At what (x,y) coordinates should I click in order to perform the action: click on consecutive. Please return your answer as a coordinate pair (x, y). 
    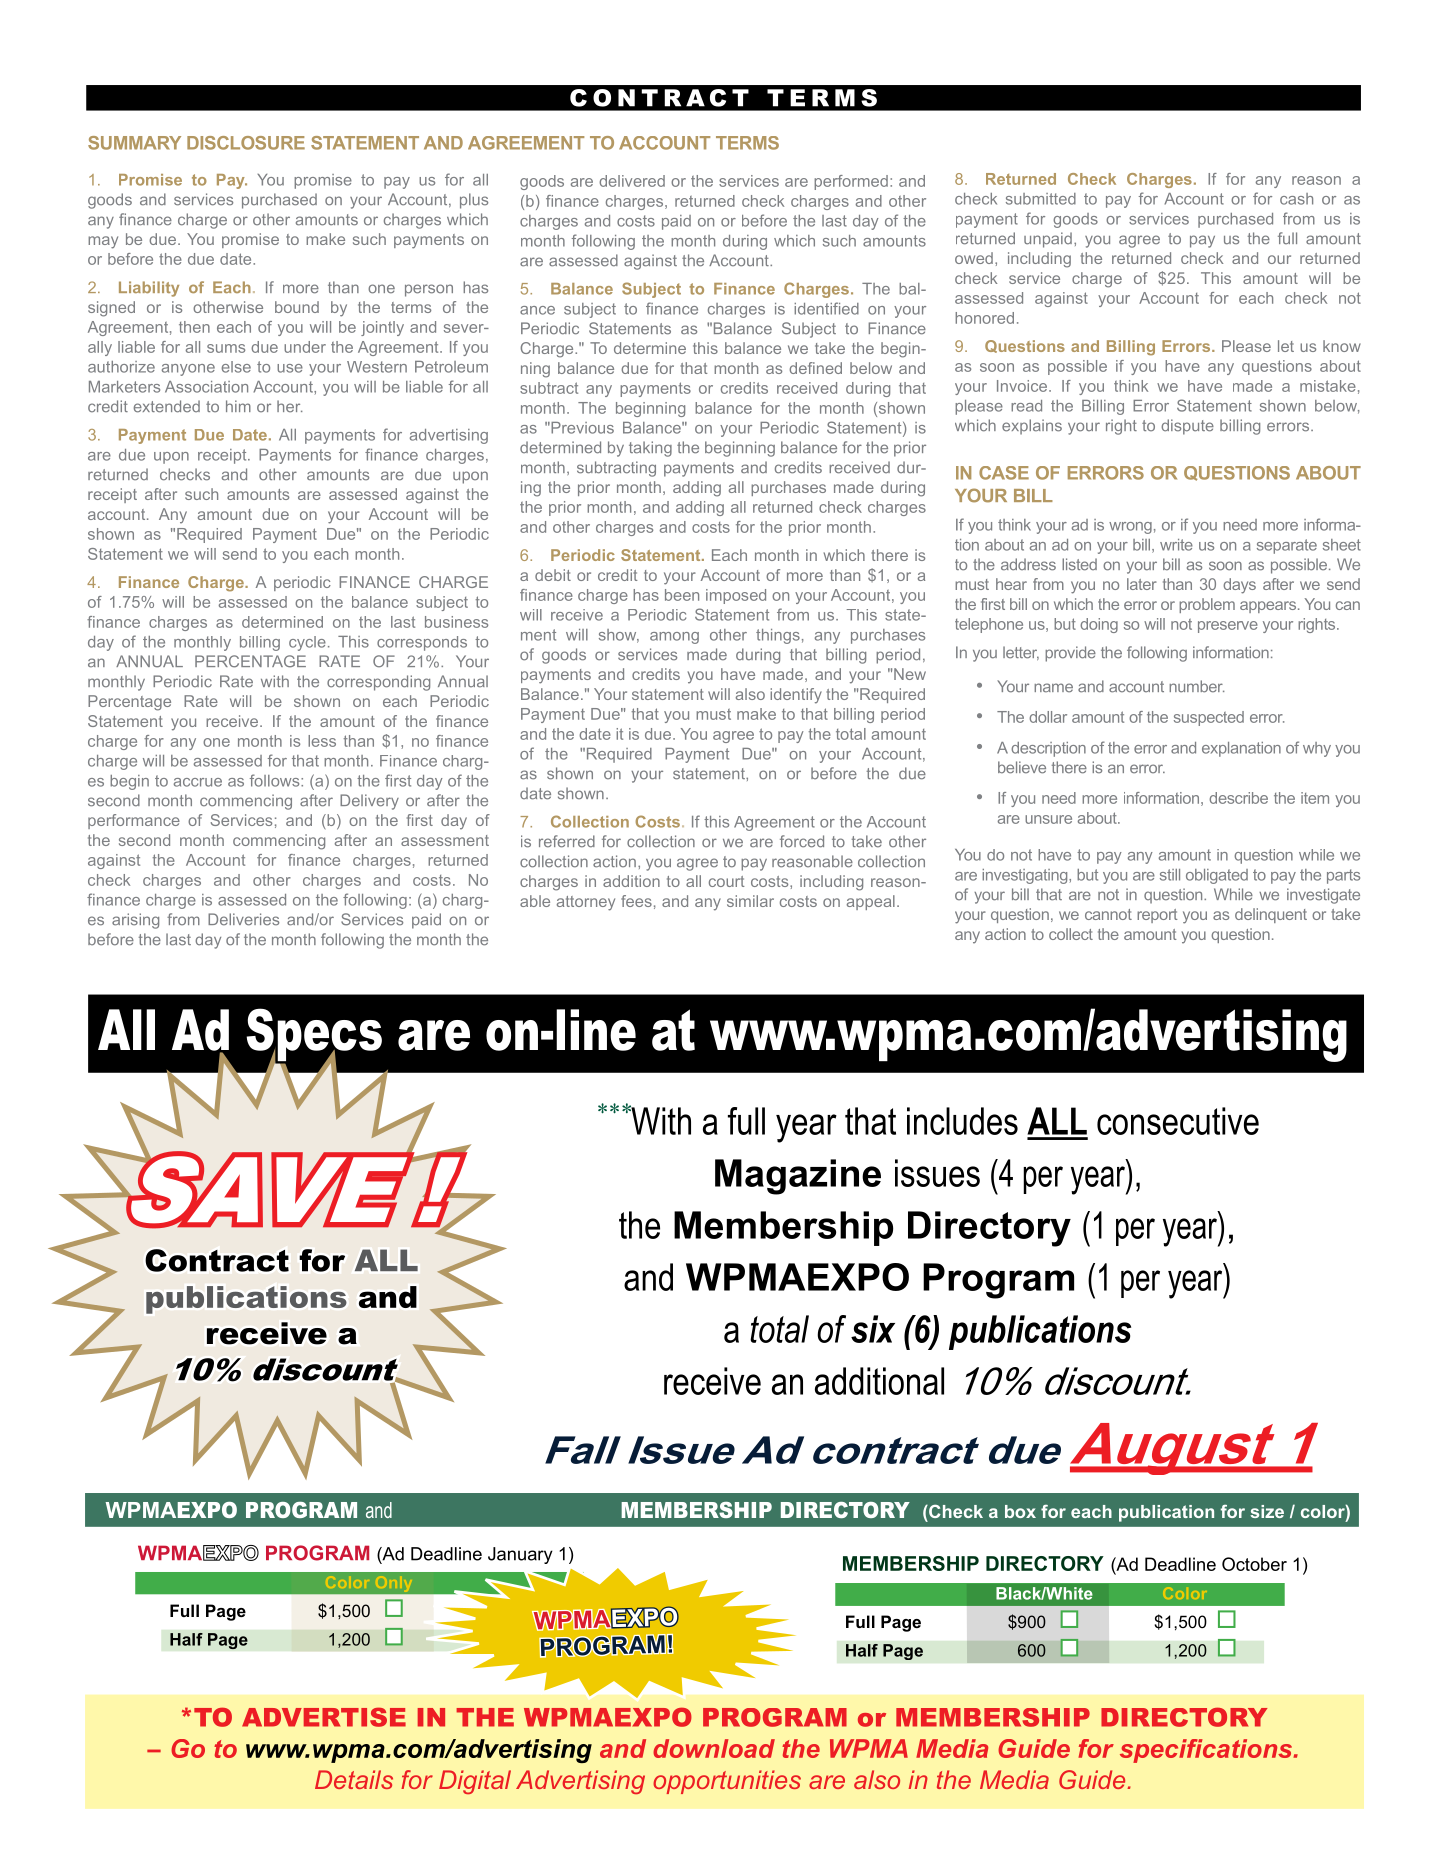
    Looking at the image, I should click on (1178, 1121).
